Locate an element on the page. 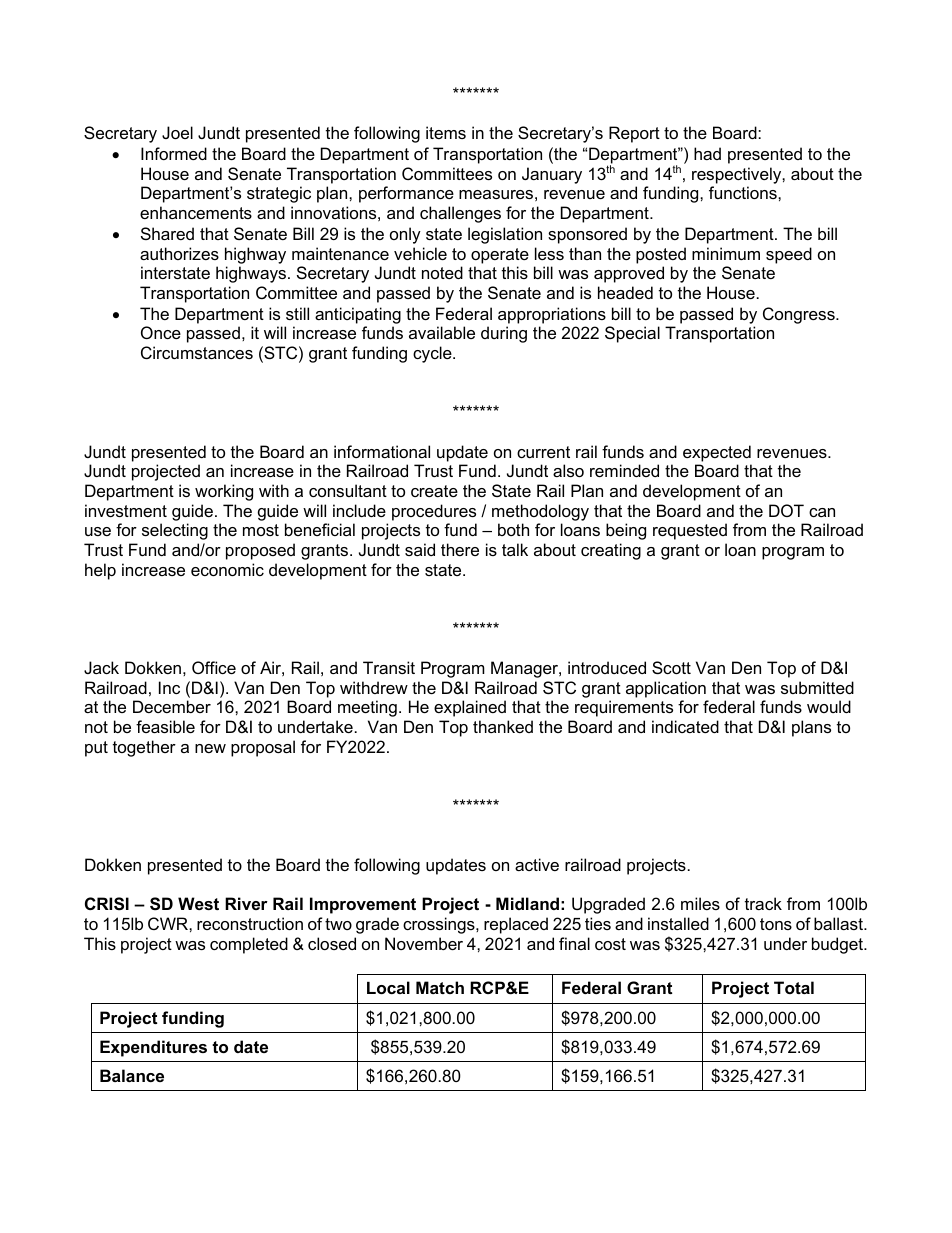 Image resolution: width=952 pixels, height=1233 pixels. Circumstances is located at coordinates (197, 352).
